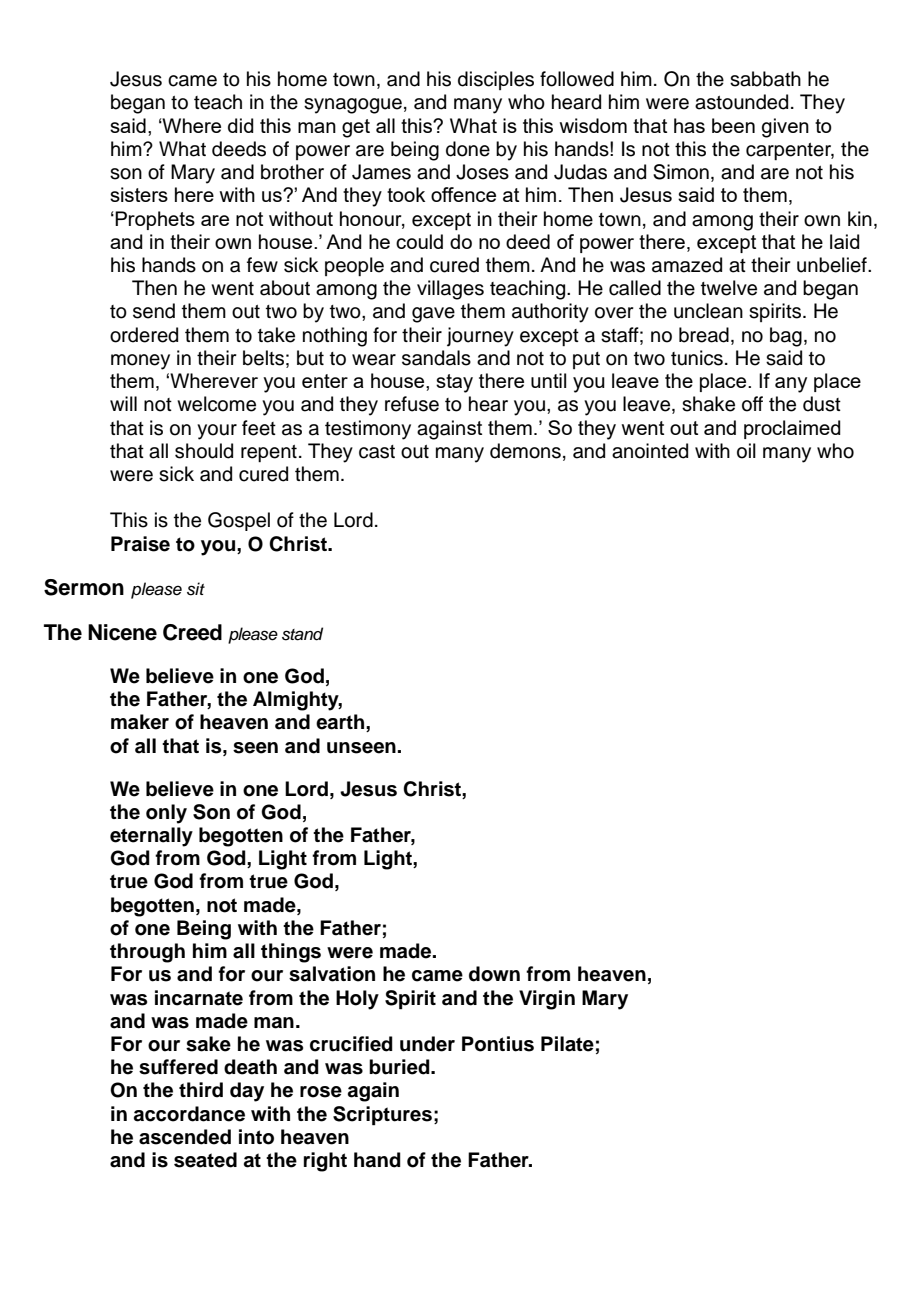 The width and height of the image is (924, 1308). Describe the element at coordinates (302, 634) in the image. I see `stand` at that location.
